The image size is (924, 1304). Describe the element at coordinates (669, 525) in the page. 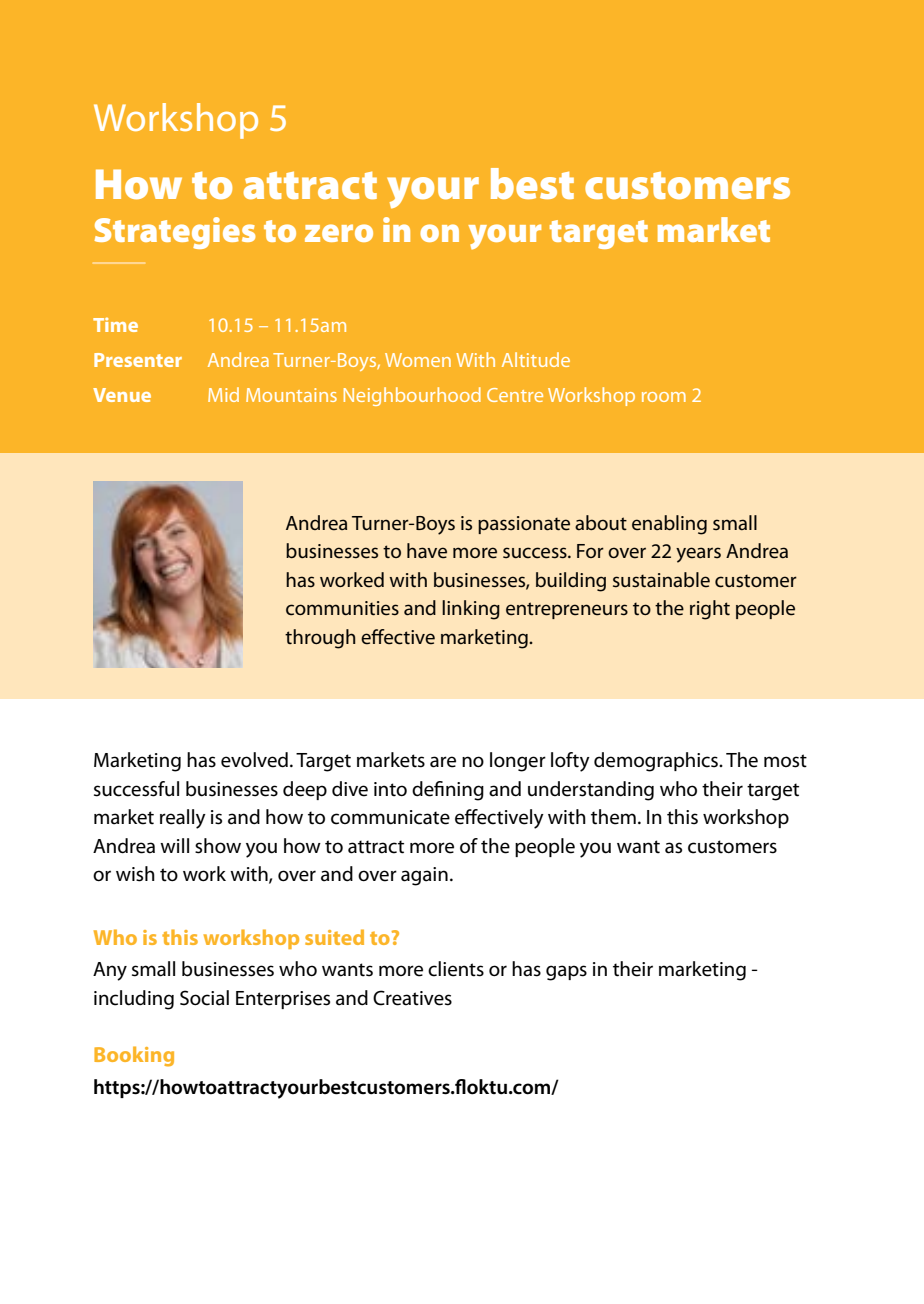

I see `enabling` at that location.
